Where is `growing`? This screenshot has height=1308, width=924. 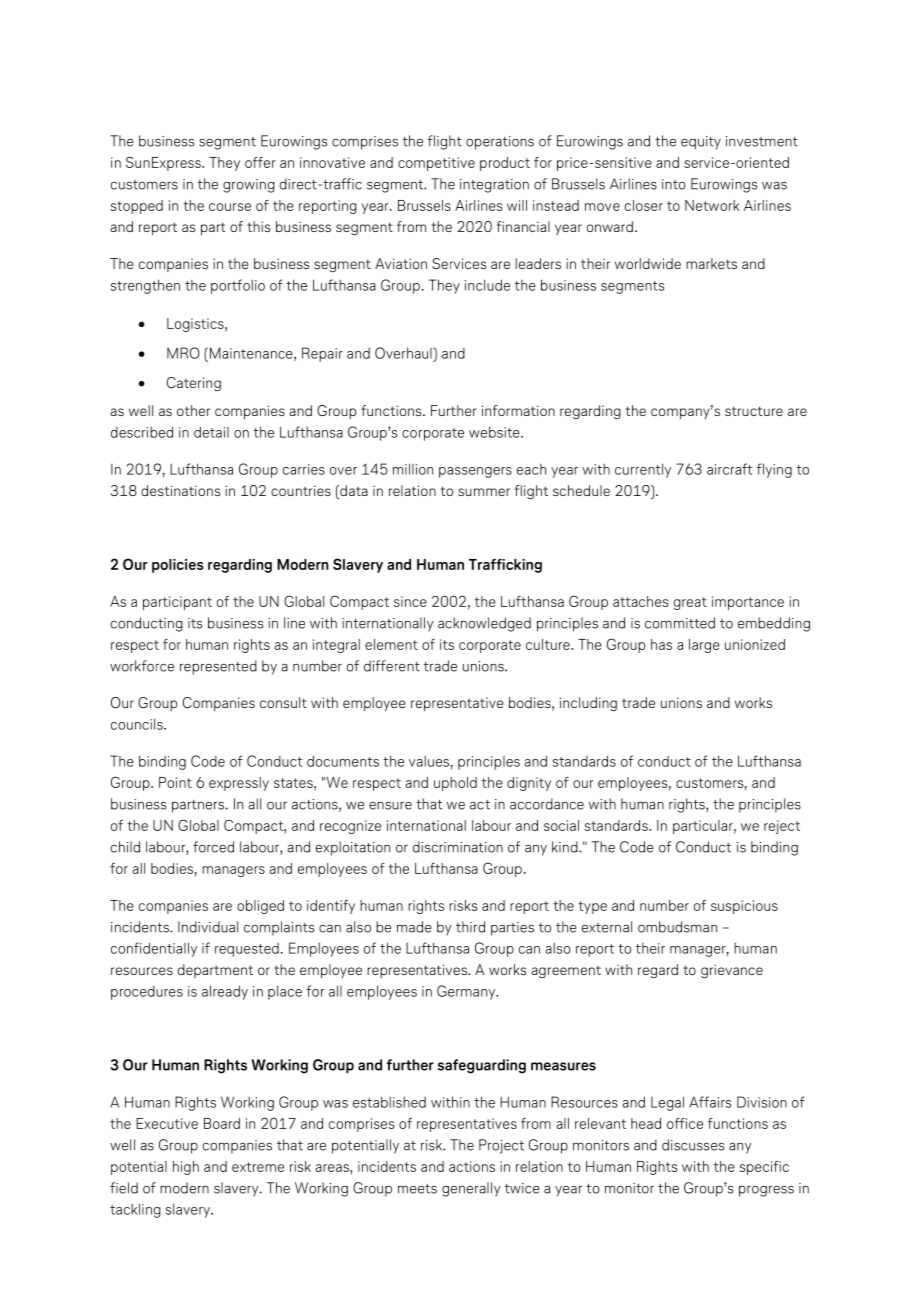 growing is located at coordinates (249, 186).
